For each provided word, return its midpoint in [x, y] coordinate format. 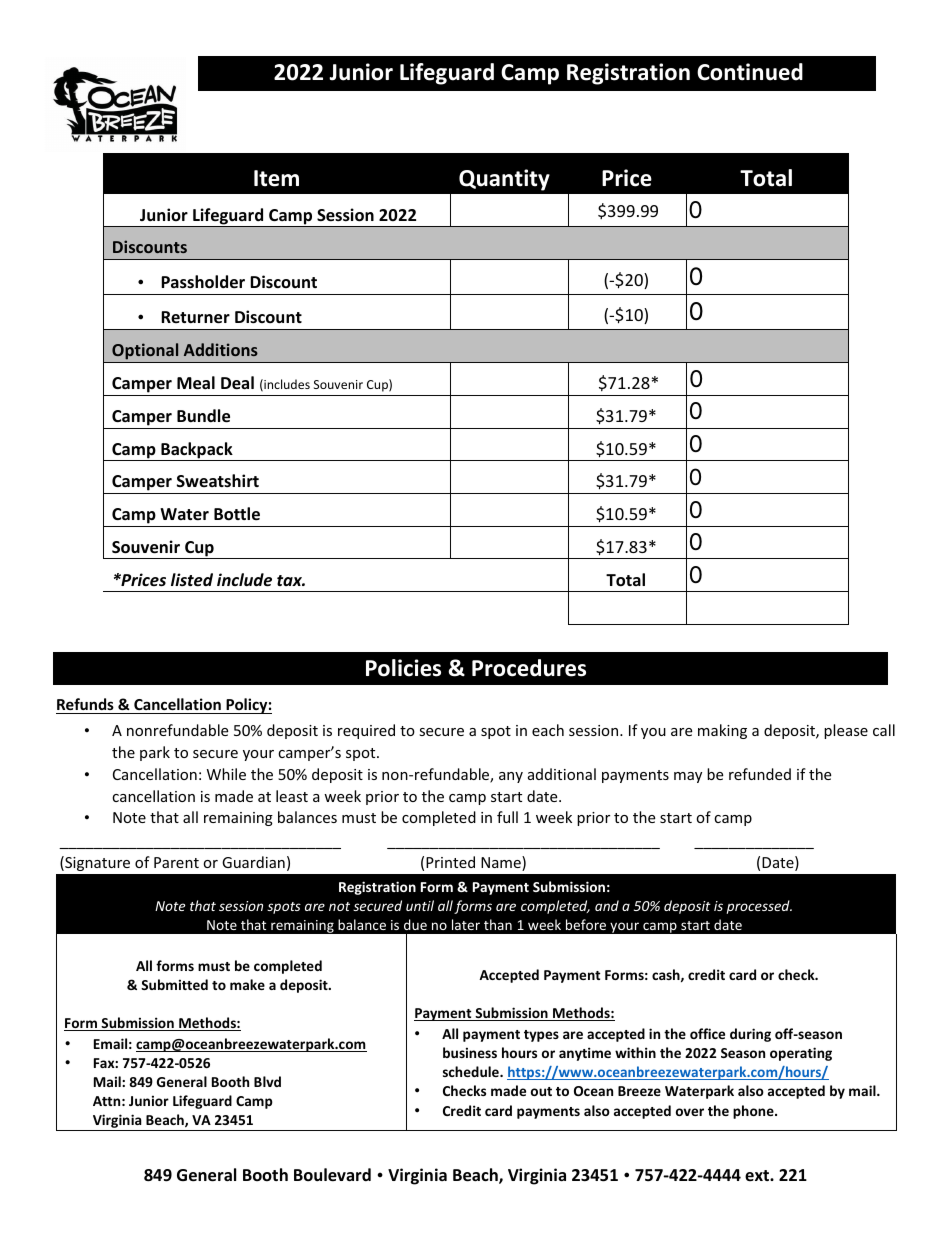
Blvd [267, 1081]
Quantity [504, 180]
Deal [237, 383]
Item [276, 178]
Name [502, 863]
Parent [176, 862]
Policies [403, 668]
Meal [196, 383]
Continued [750, 72]
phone [754, 1112]
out [541, 1091]
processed [759, 907]
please [846, 731]
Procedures [529, 668]
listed [192, 580]
